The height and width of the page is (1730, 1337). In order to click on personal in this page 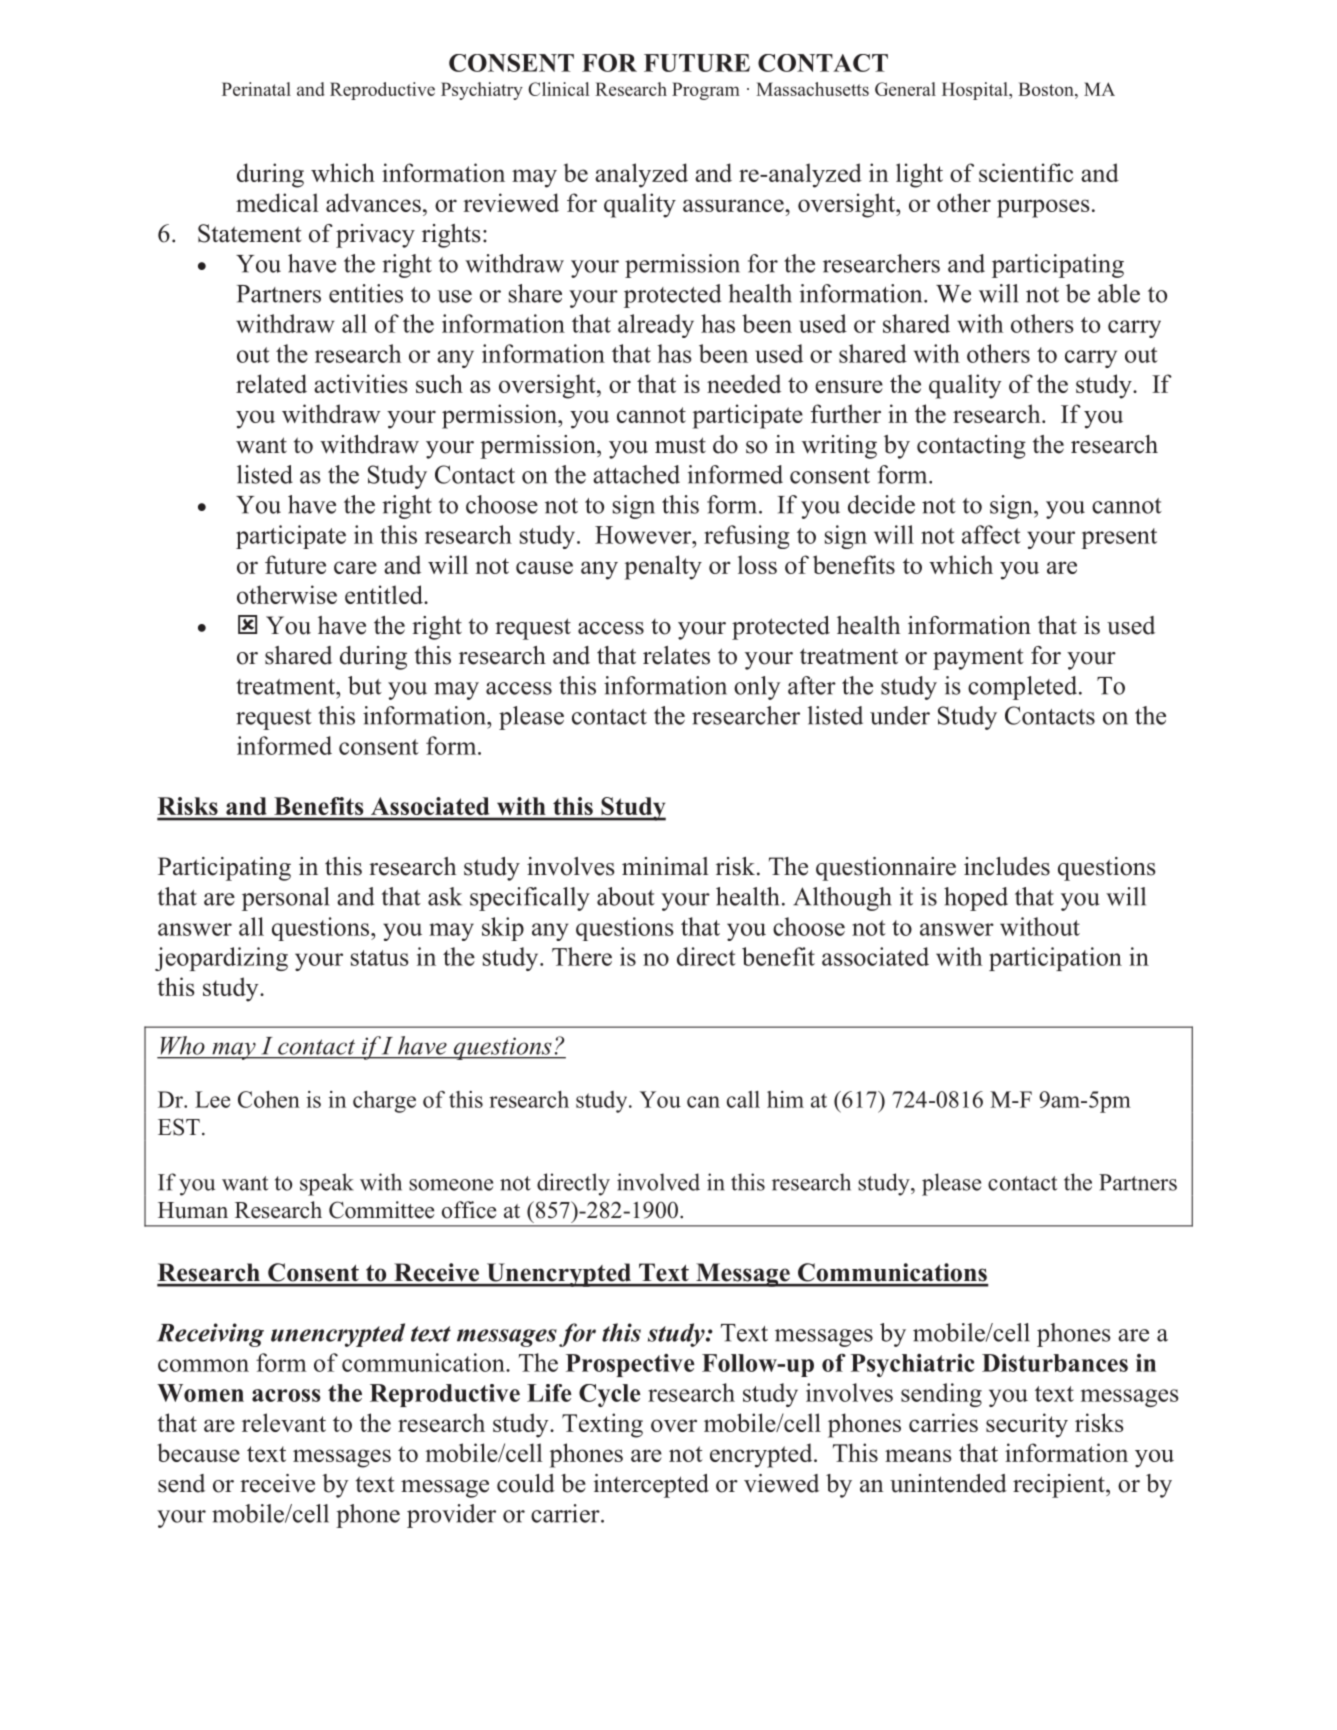, I will do `click(285, 899)`.
